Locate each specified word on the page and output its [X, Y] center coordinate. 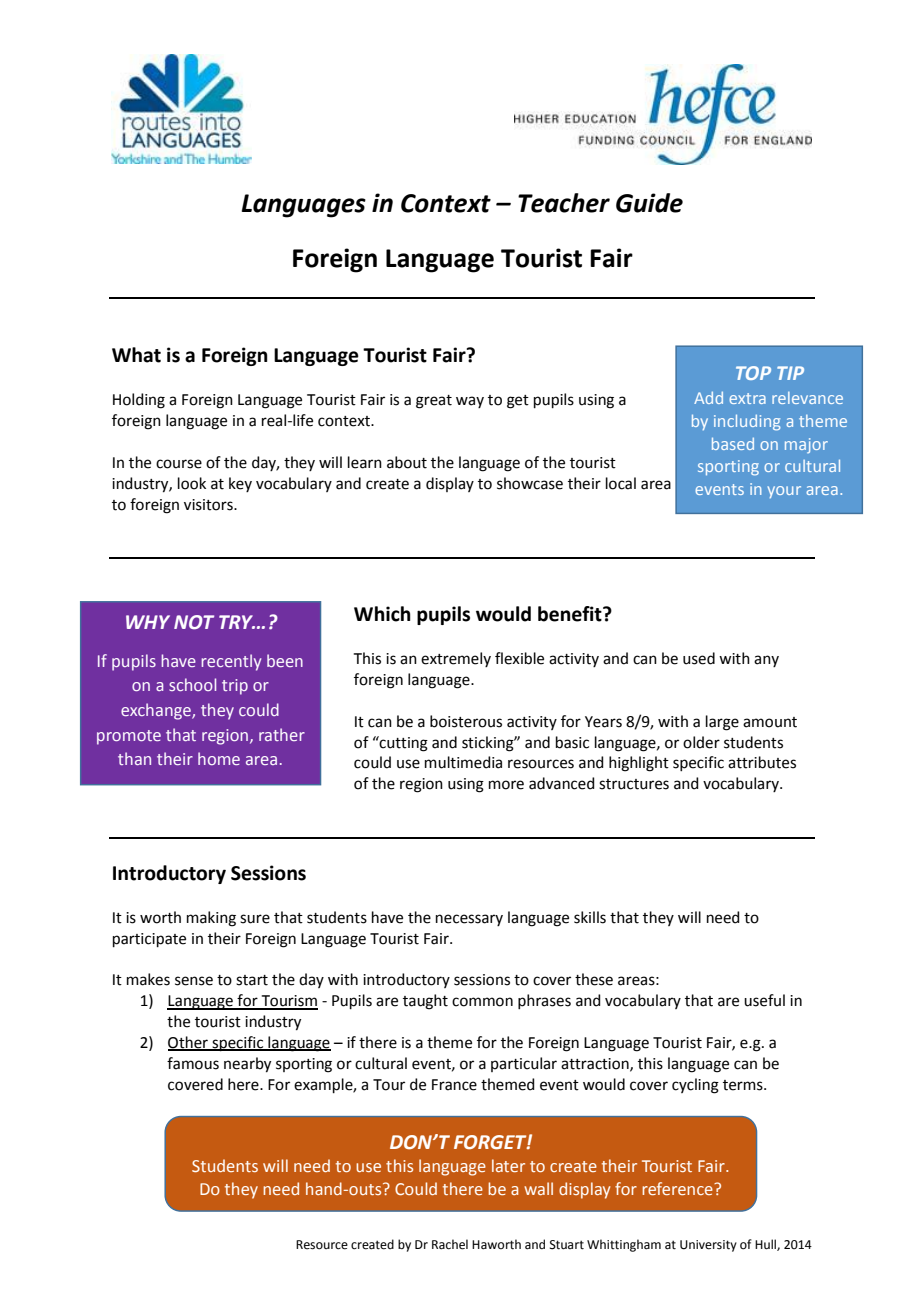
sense [194, 981]
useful [764, 1000]
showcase [530, 483]
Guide [649, 203]
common [482, 1002]
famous [193, 1063]
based [733, 443]
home [219, 758]
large [722, 723]
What [136, 355]
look [192, 483]
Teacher [564, 203]
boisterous [466, 721]
